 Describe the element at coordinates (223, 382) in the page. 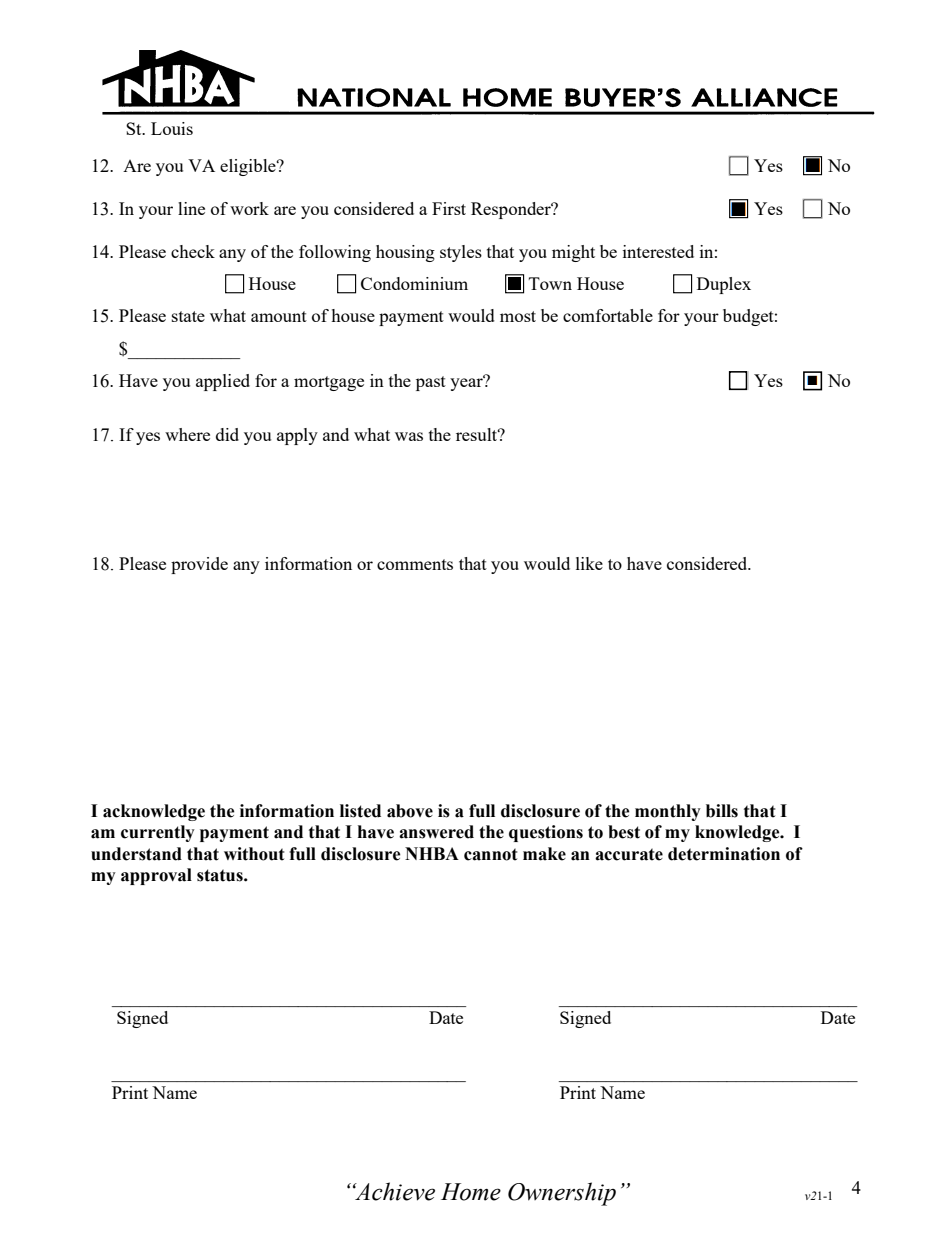

I see `applied` at that location.
